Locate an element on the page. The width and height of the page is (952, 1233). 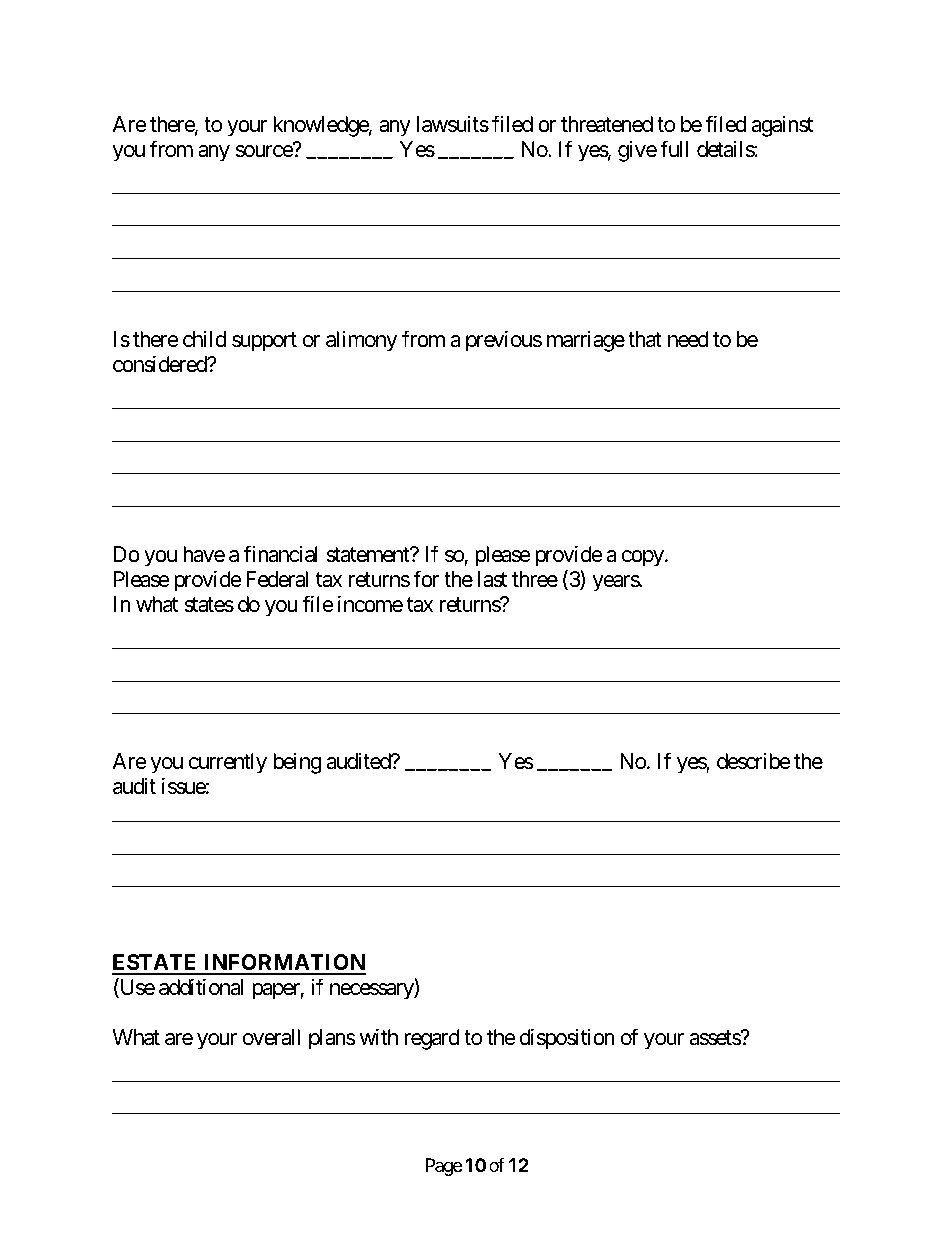
additional is located at coordinates (201, 987).
